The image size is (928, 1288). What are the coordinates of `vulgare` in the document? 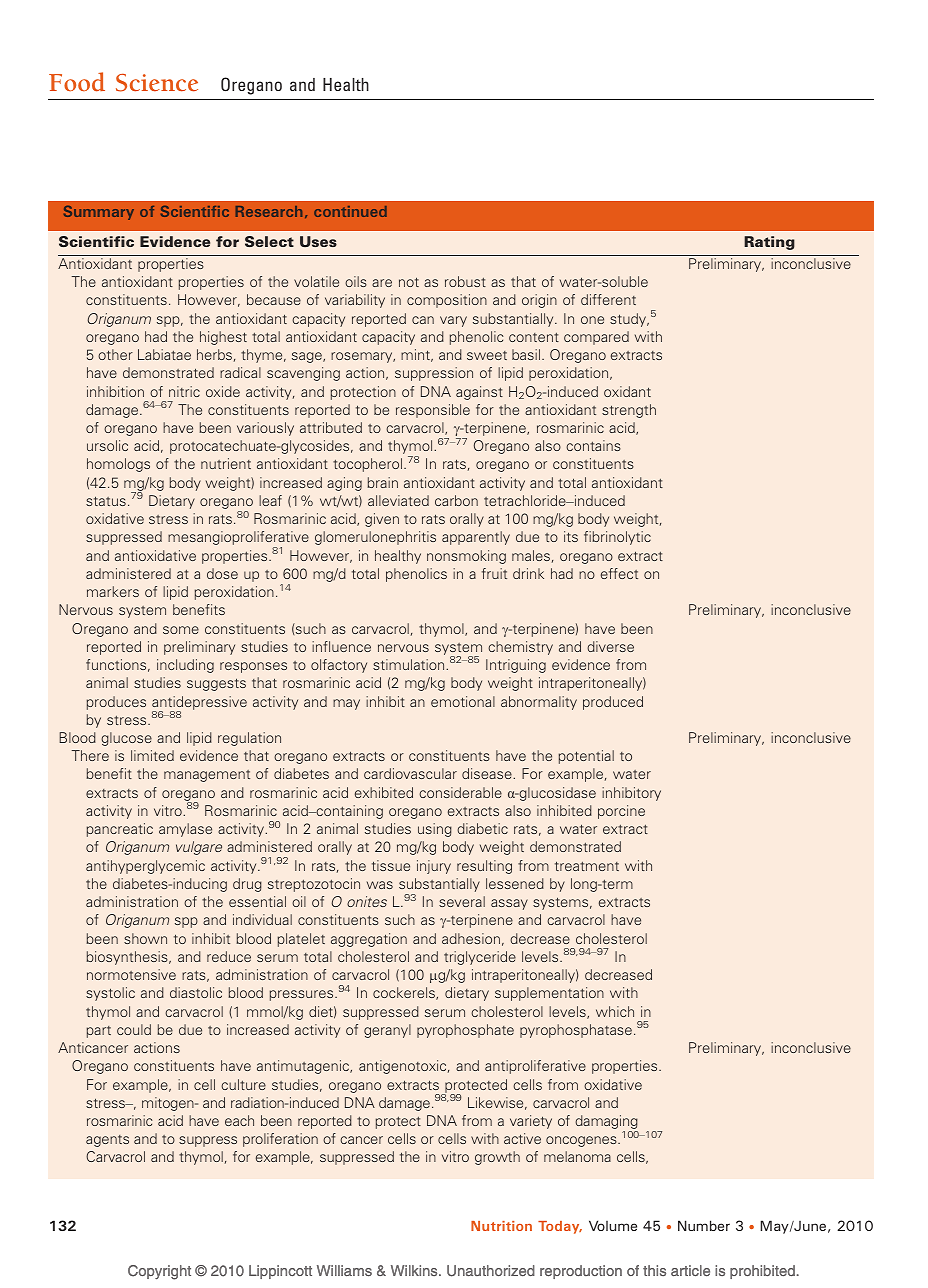 It's located at (199, 848).
